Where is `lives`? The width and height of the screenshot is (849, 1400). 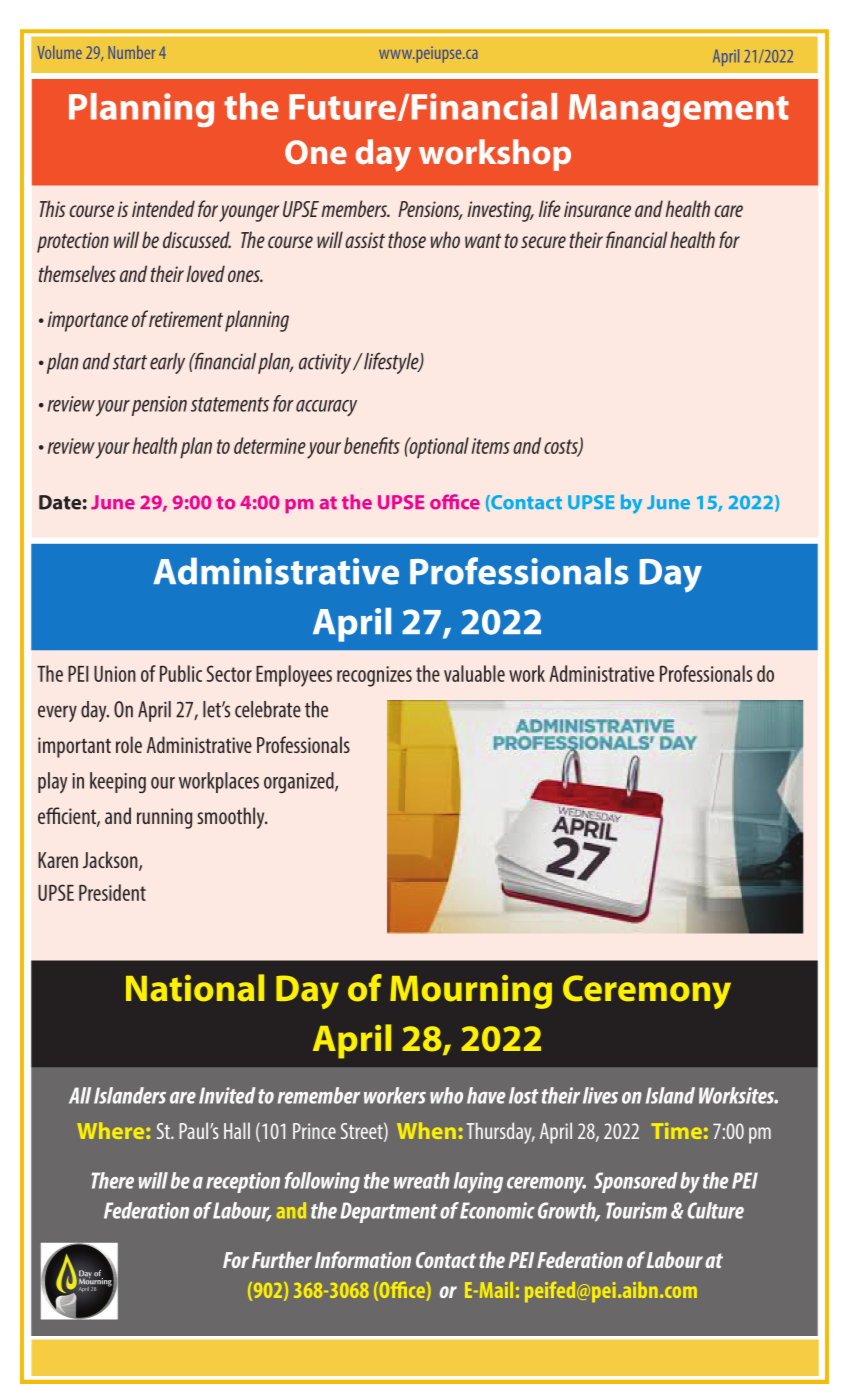
lives is located at coordinates (600, 1095).
